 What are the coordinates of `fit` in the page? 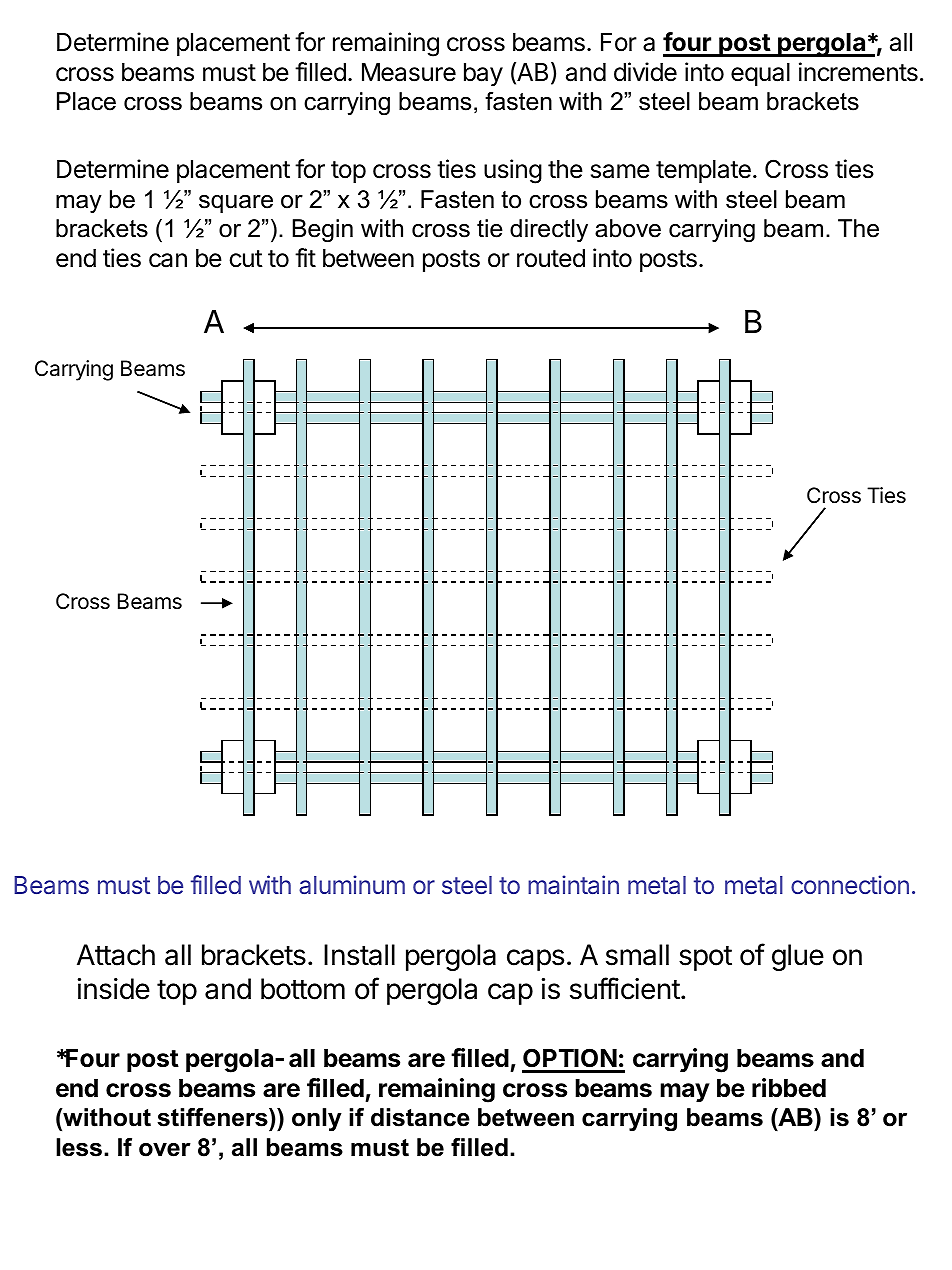 It's located at (305, 257).
